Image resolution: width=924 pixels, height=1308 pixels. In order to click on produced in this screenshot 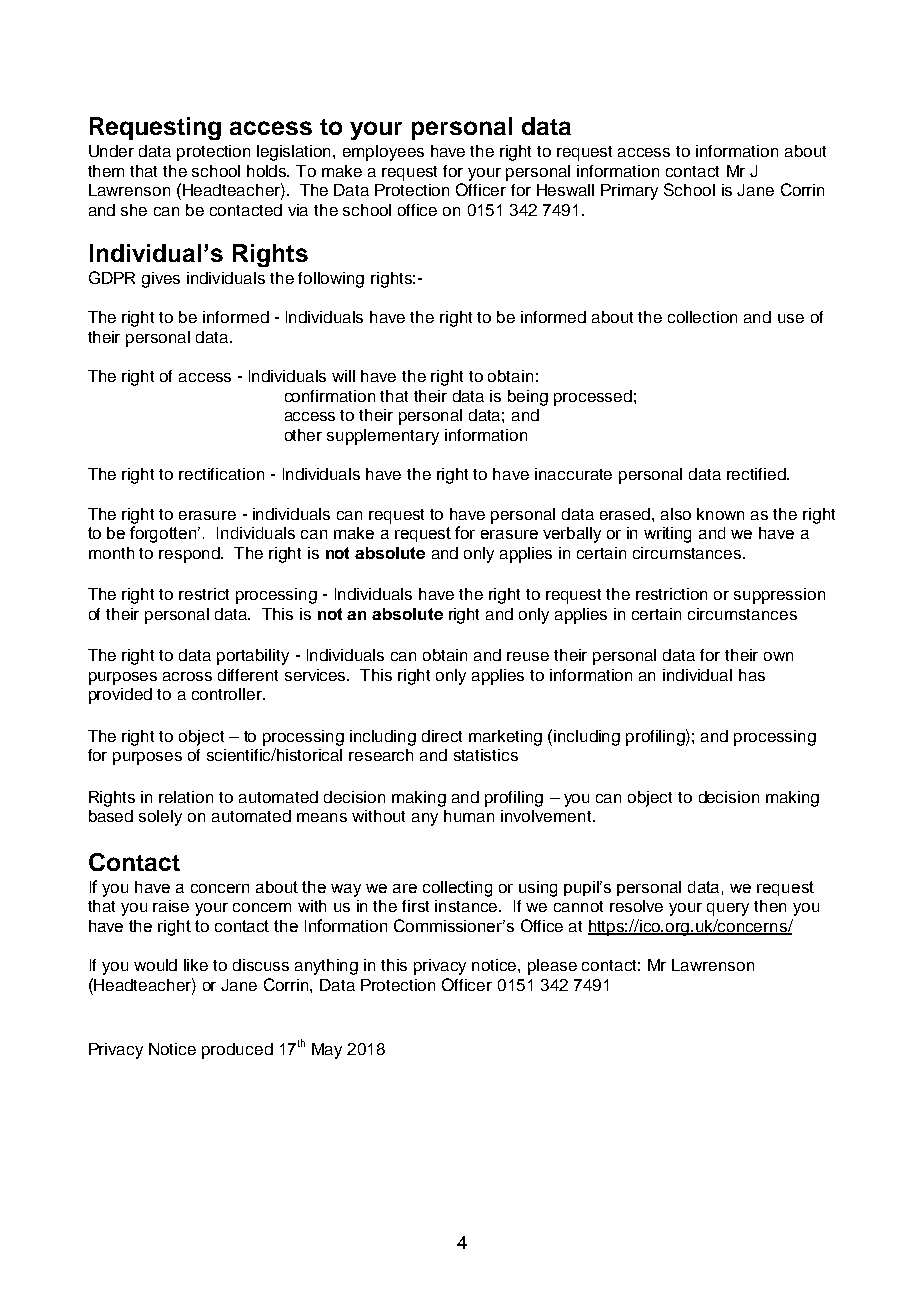, I will do `click(237, 1051)`.
